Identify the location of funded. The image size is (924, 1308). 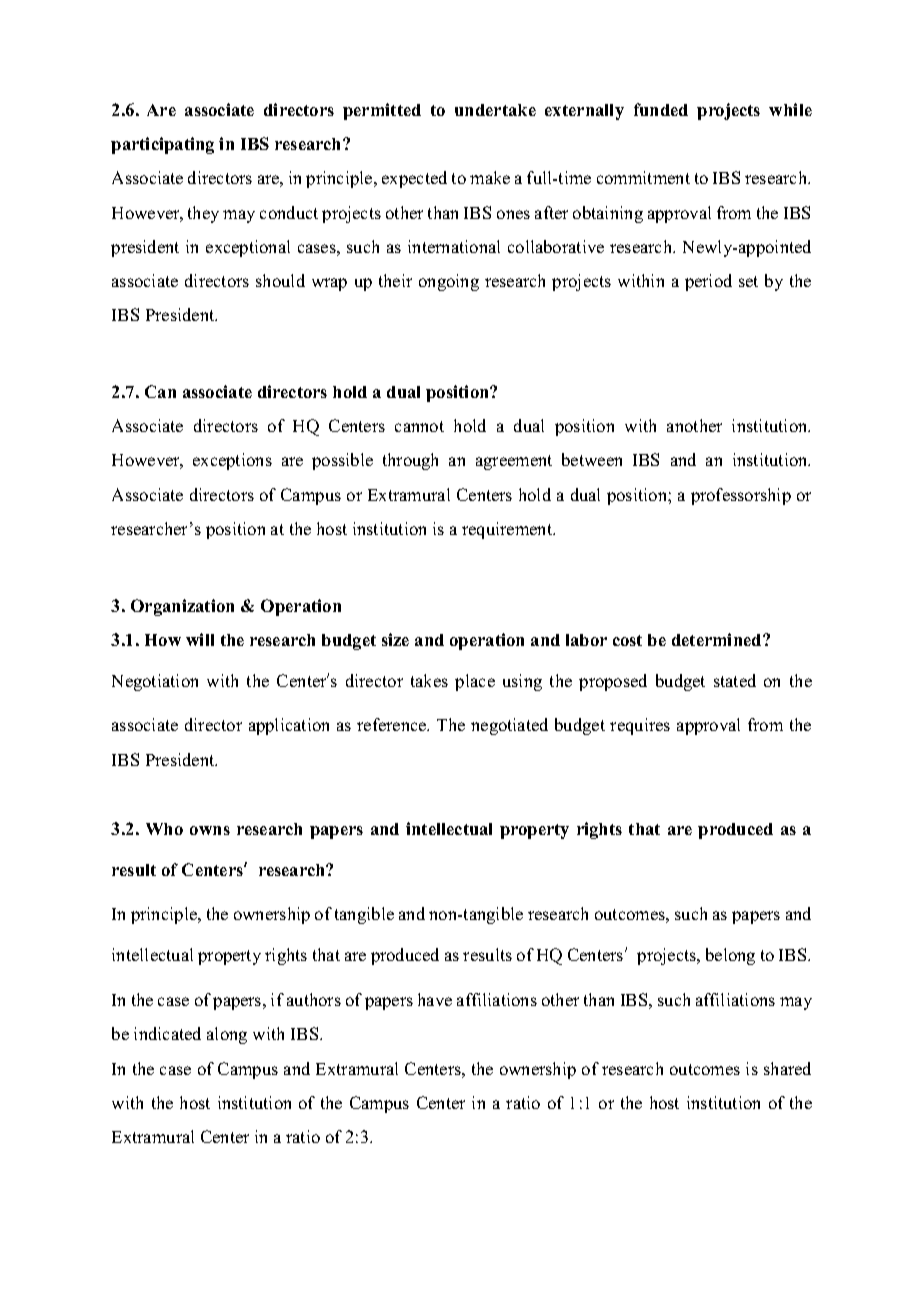
(661, 109).
